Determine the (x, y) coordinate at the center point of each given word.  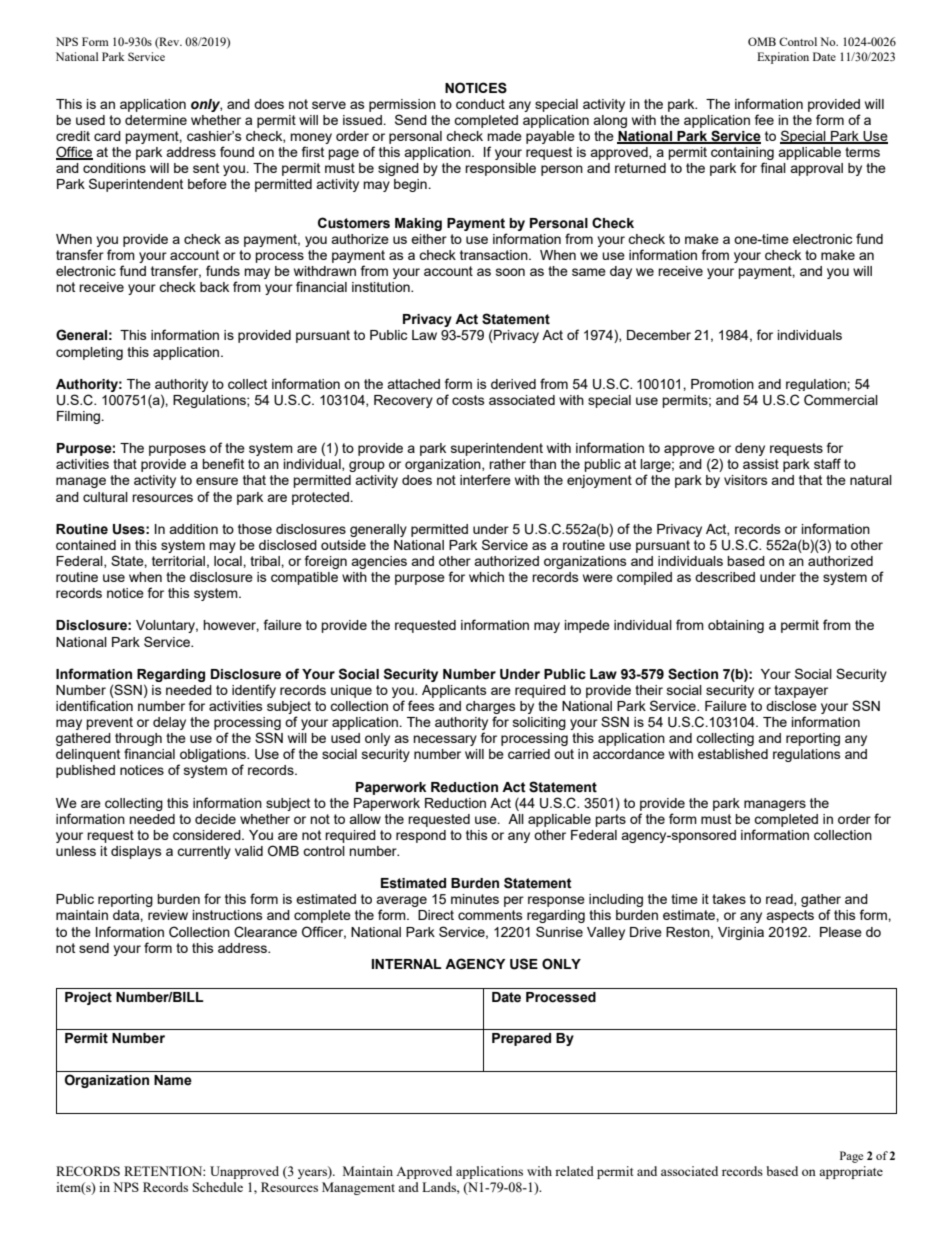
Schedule (218, 1187)
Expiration (783, 58)
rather (507, 464)
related (574, 1171)
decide (215, 819)
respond (421, 836)
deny (750, 449)
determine (156, 120)
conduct (480, 104)
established (733, 754)
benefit (223, 463)
